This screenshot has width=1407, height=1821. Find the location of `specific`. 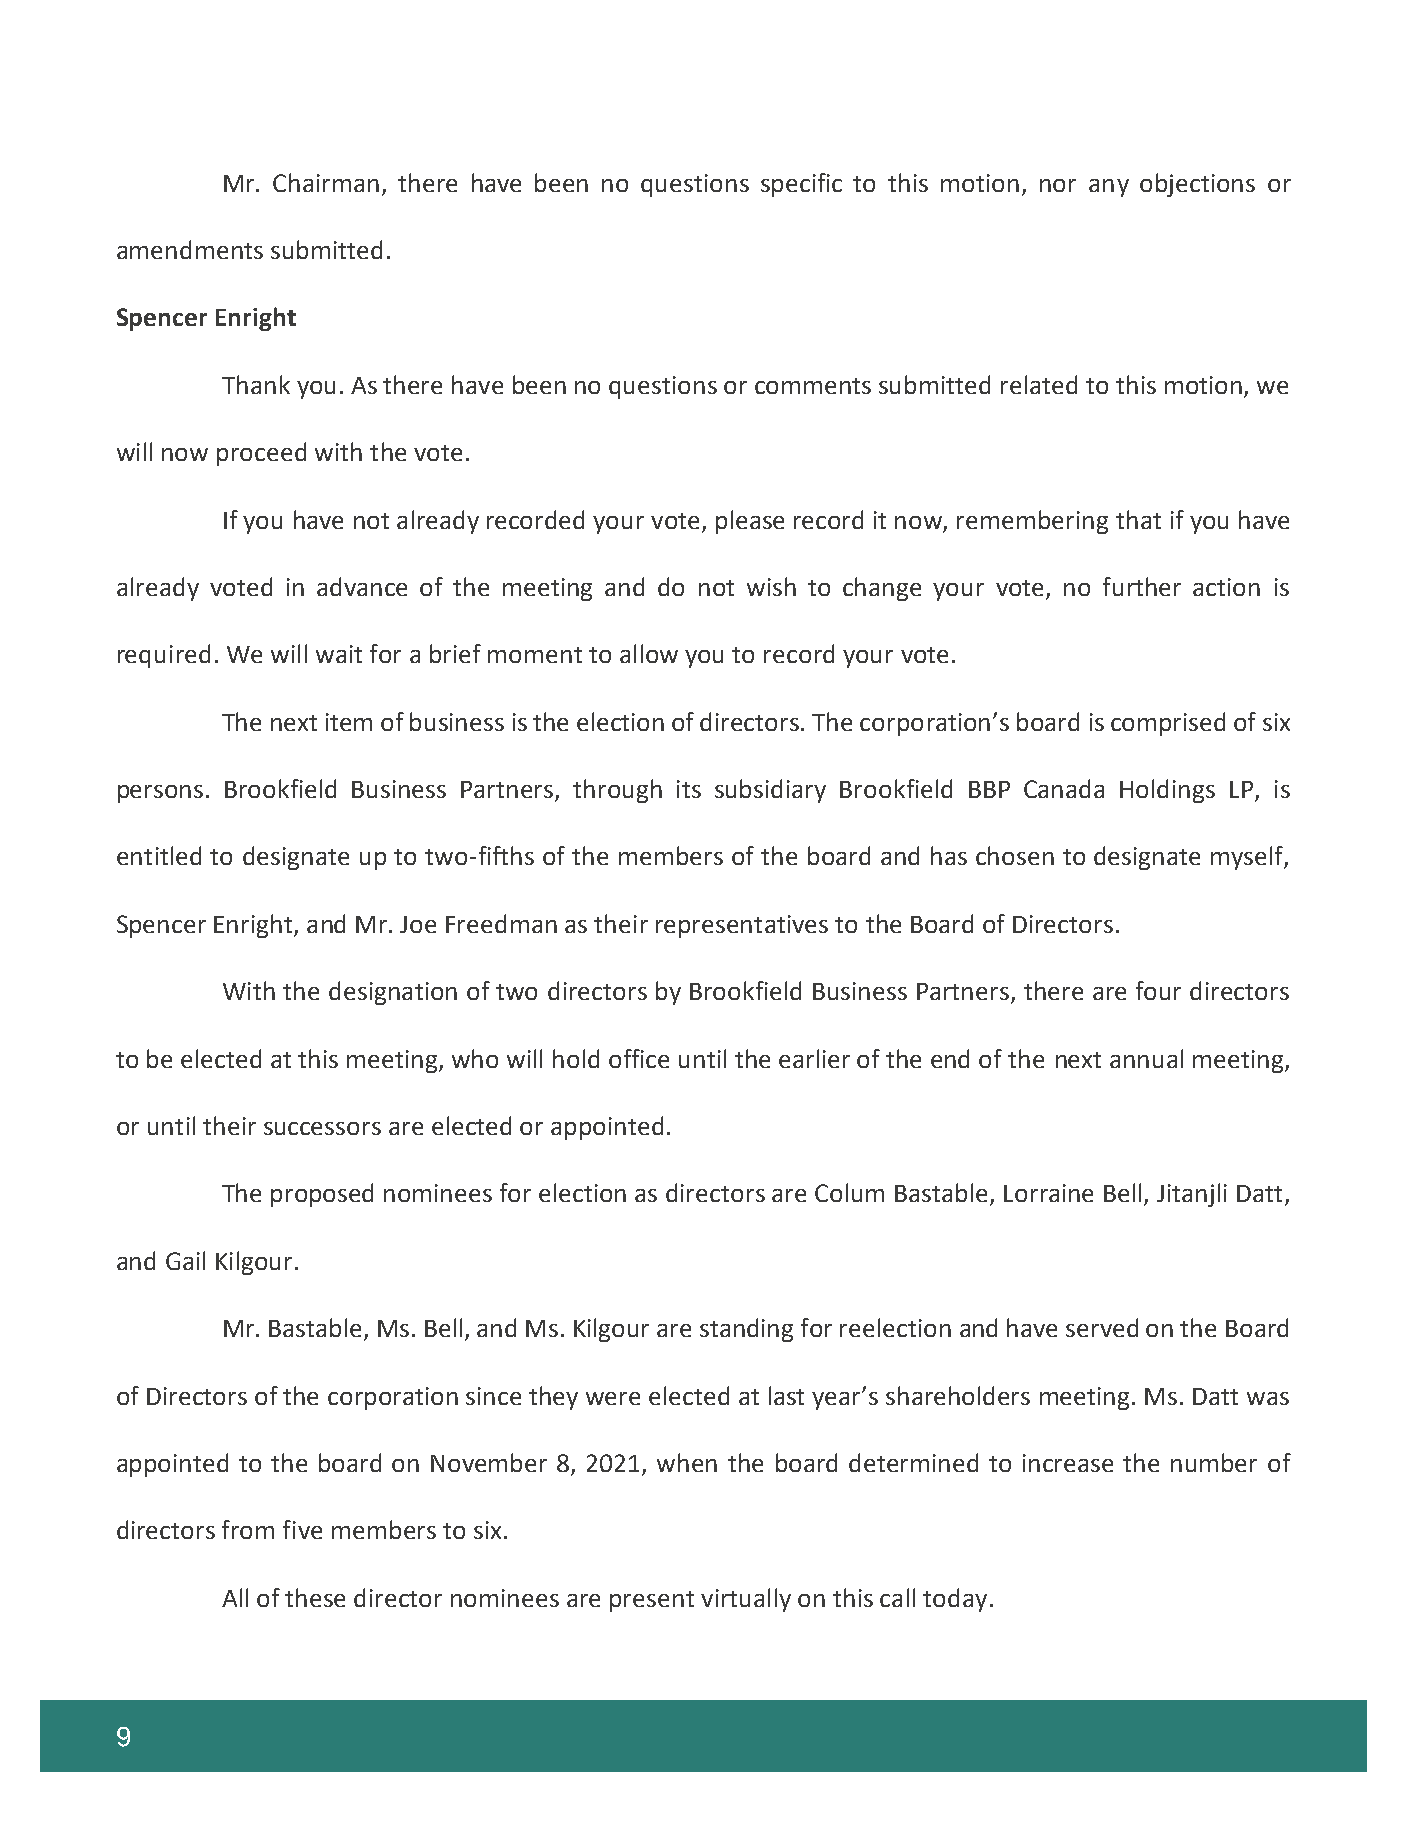

specific is located at coordinates (801, 185).
